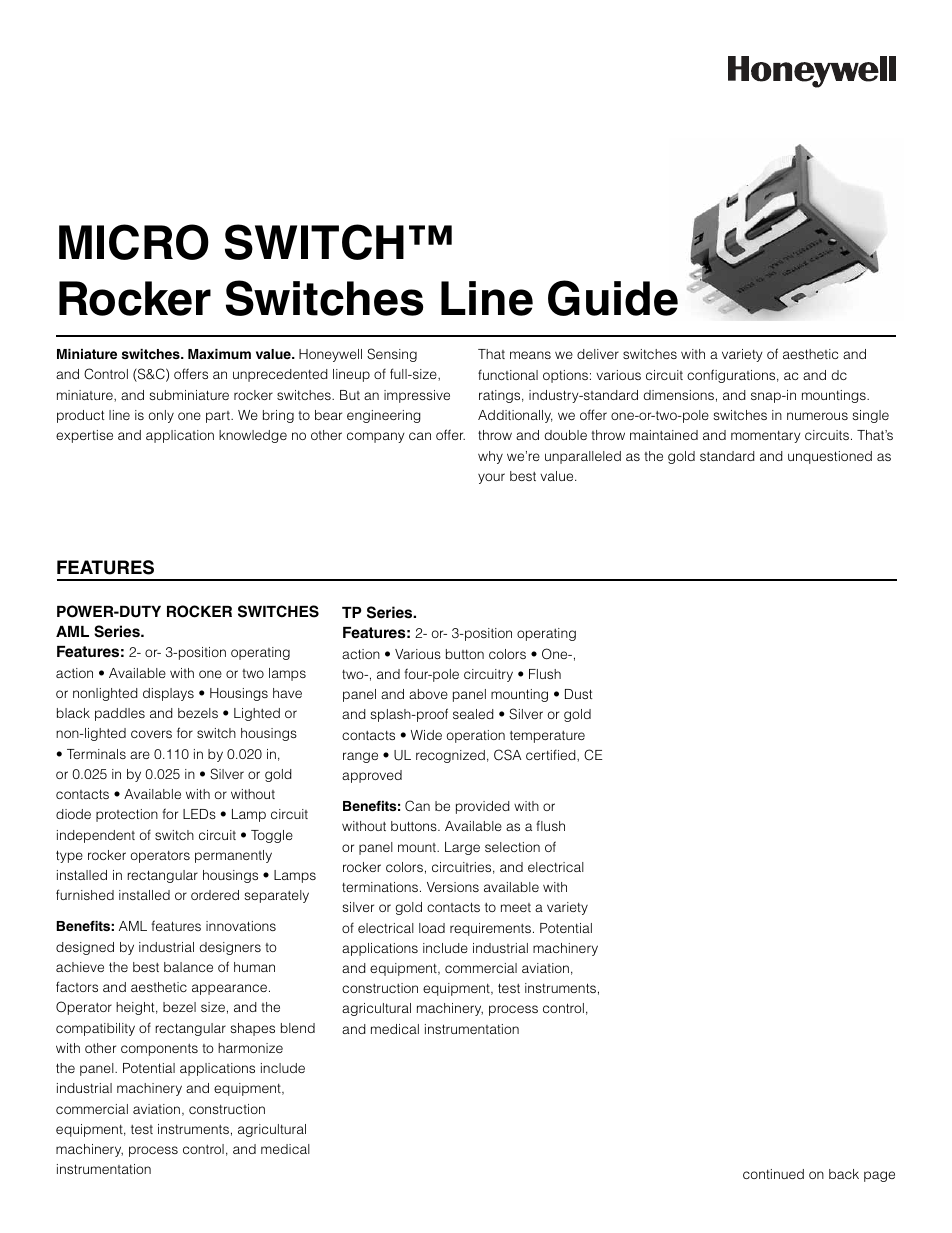 Image resolution: width=952 pixels, height=1233 pixels. Describe the element at coordinates (491, 478) in the screenshot. I see `your` at that location.
